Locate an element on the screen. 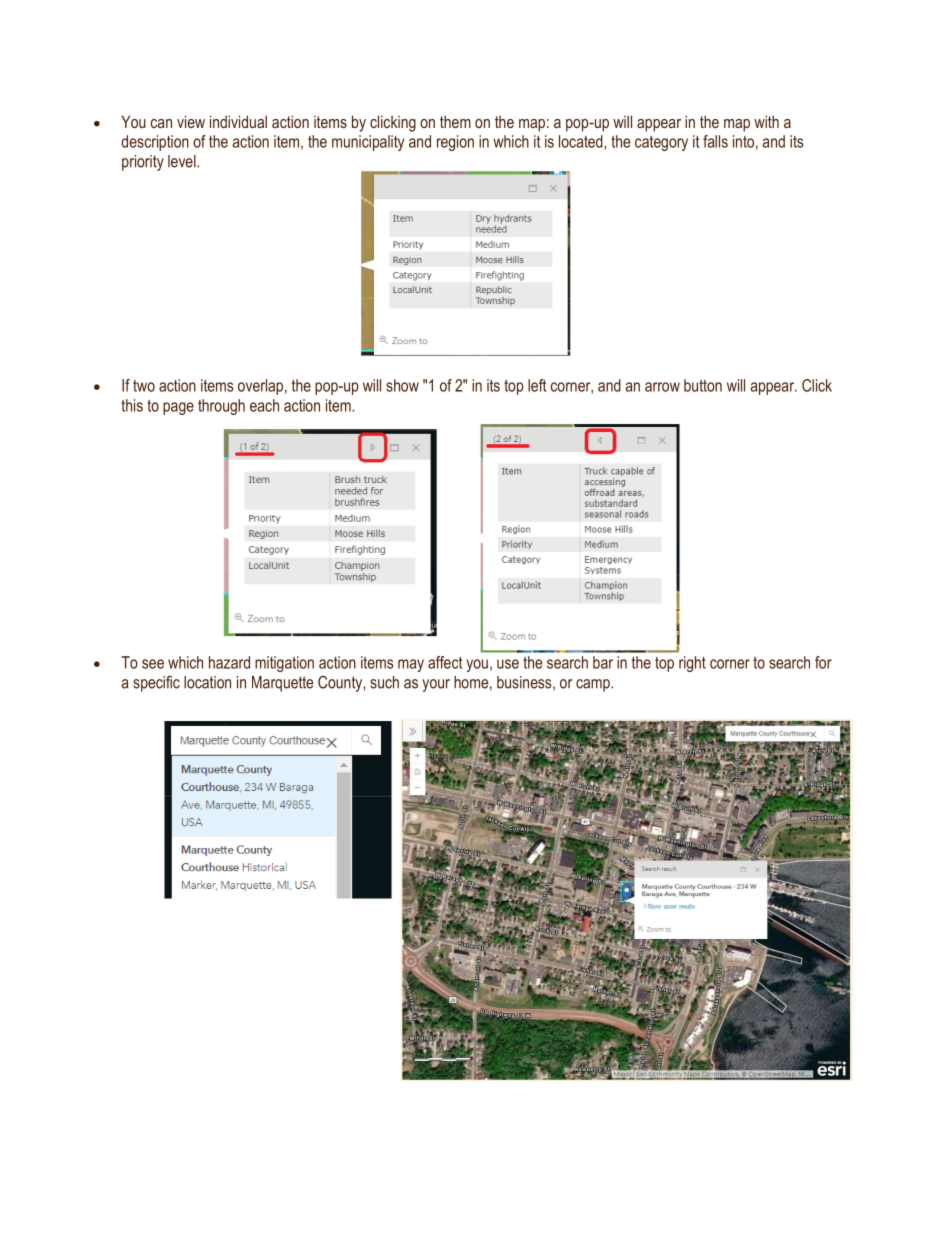  page is located at coordinates (178, 408).
